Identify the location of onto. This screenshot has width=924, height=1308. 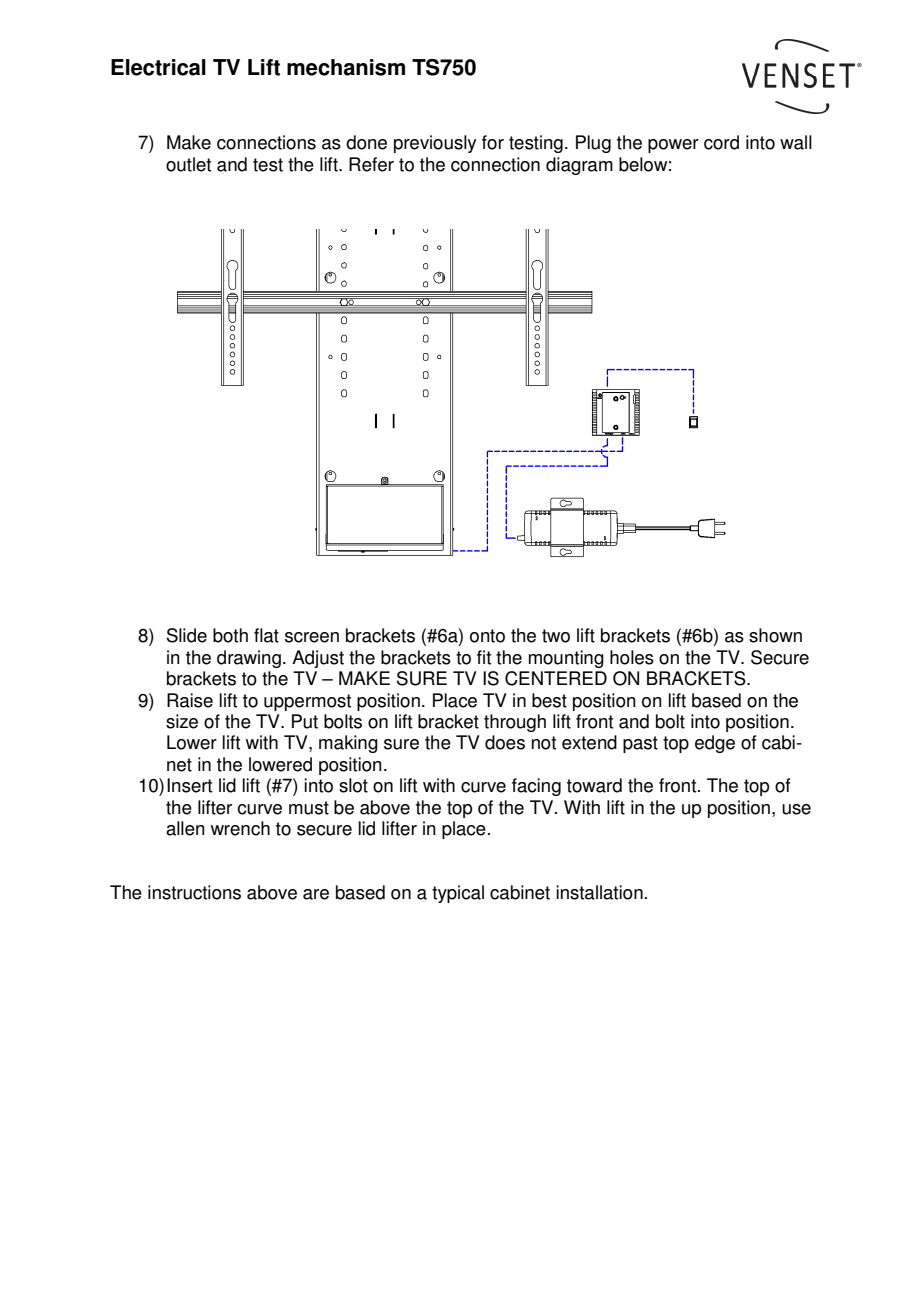
(487, 636).
